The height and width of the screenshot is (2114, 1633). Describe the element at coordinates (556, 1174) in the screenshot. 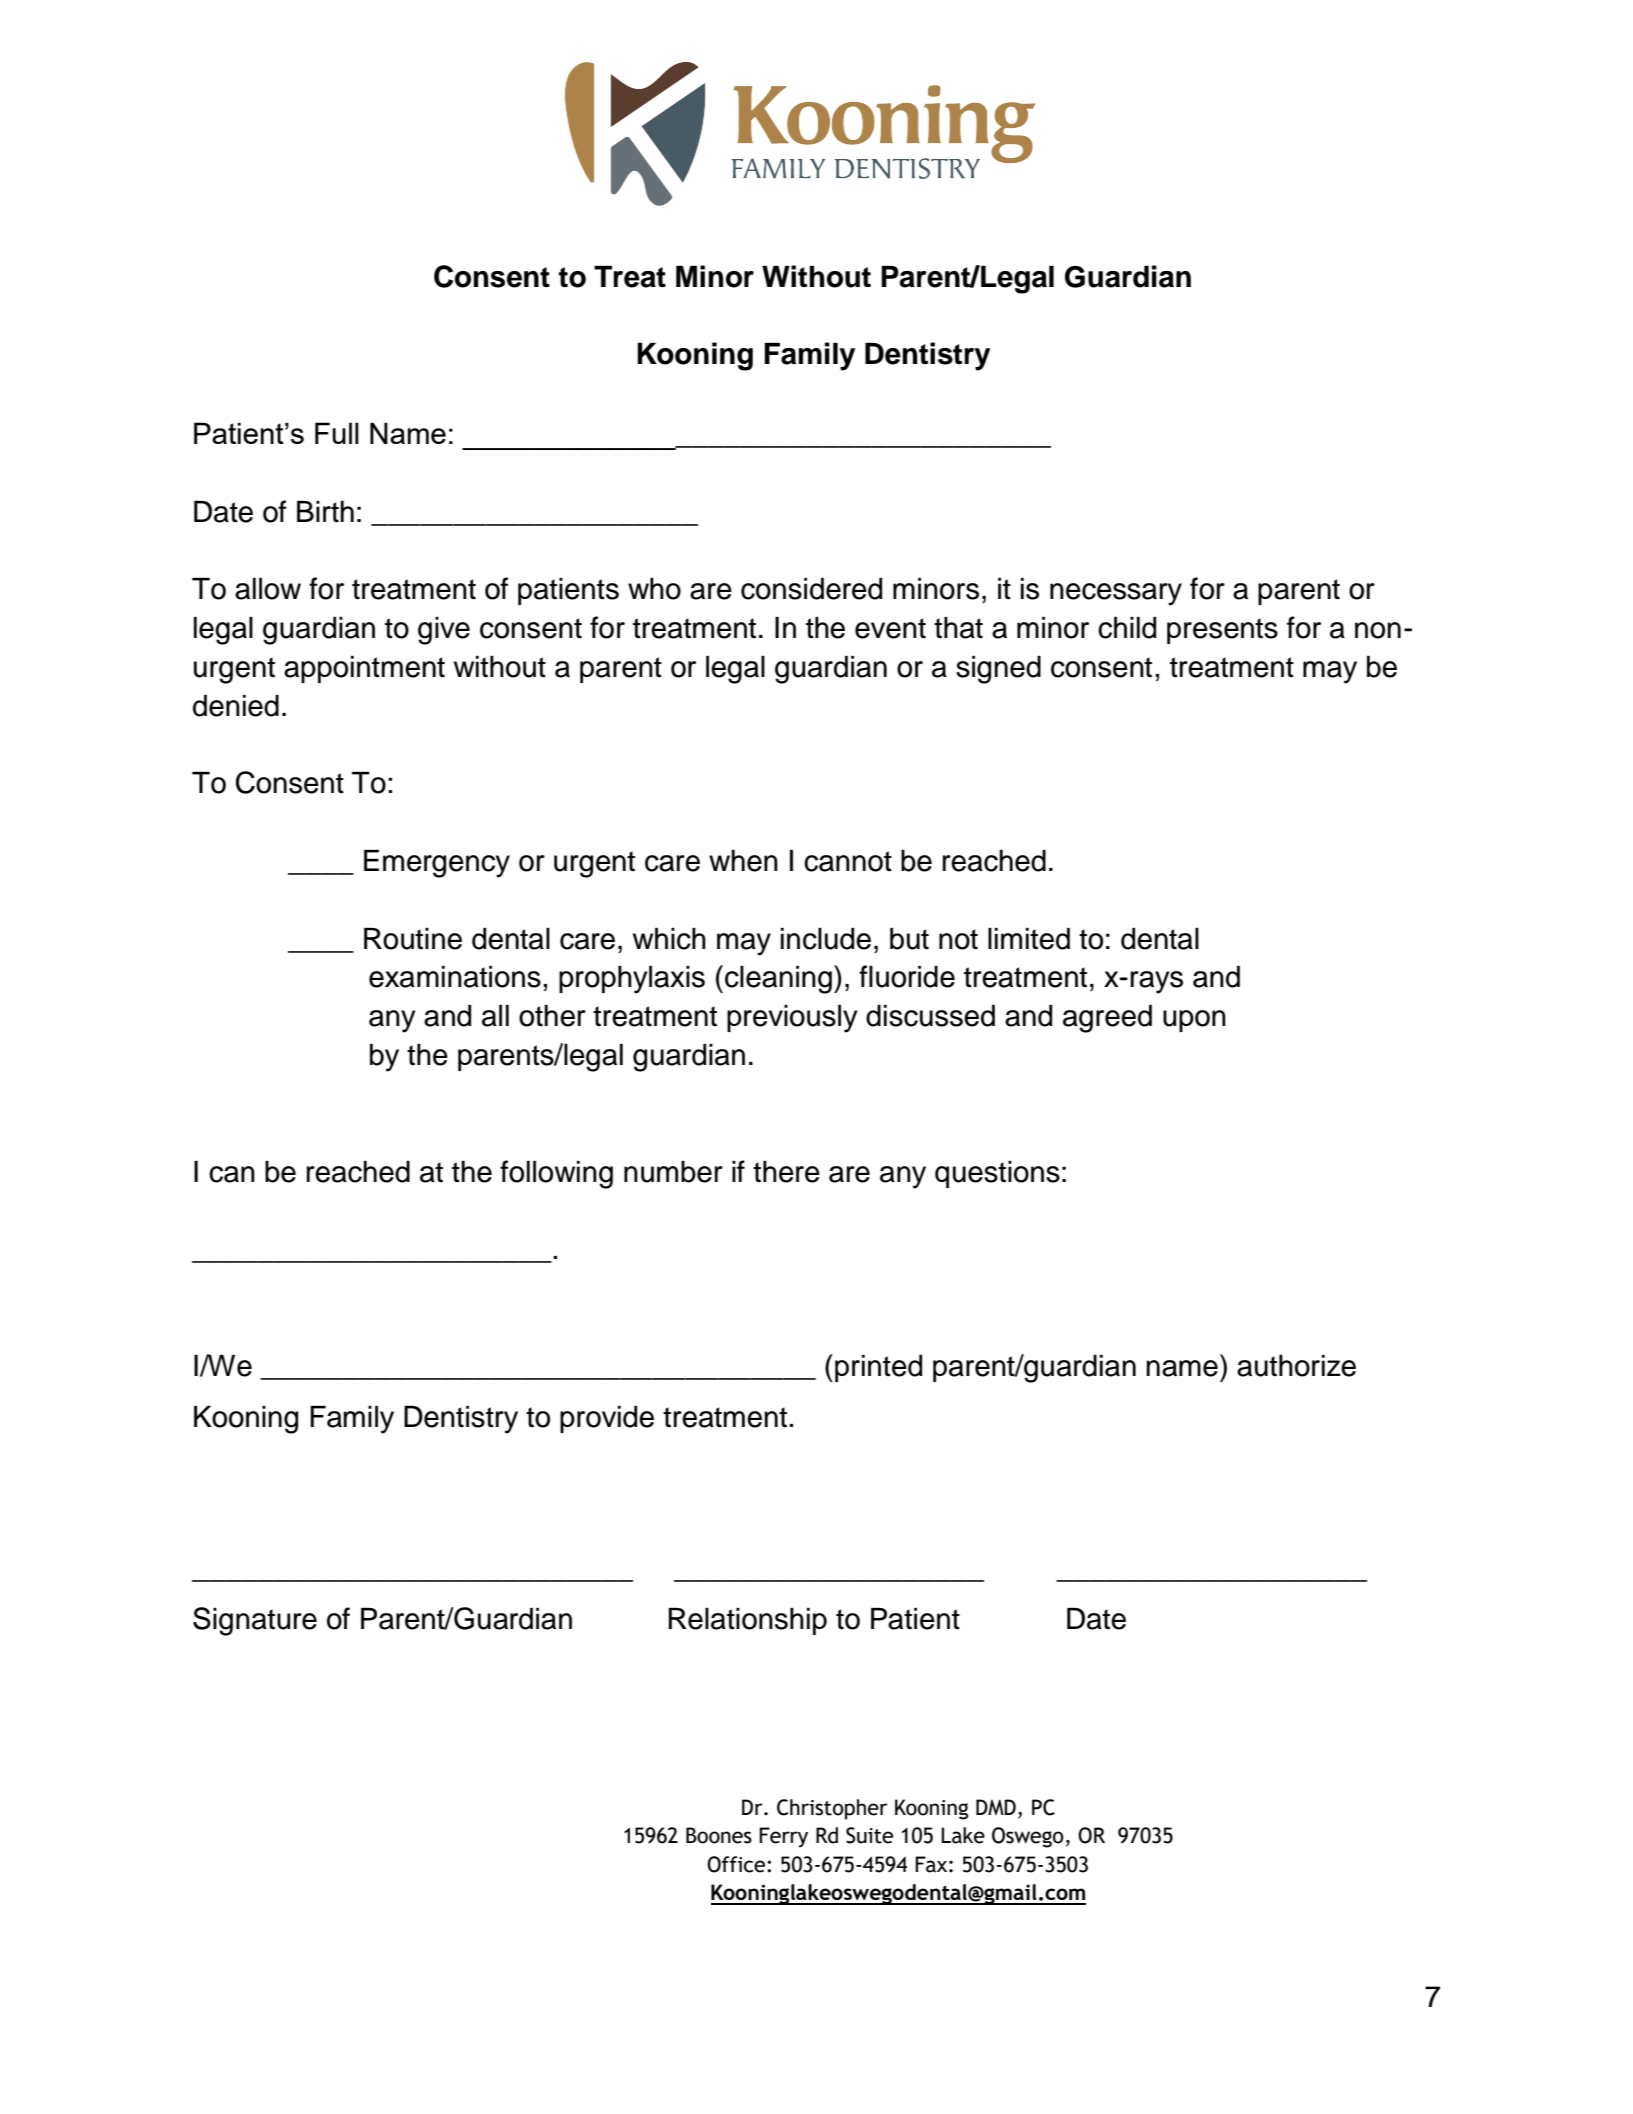

I see `following` at that location.
